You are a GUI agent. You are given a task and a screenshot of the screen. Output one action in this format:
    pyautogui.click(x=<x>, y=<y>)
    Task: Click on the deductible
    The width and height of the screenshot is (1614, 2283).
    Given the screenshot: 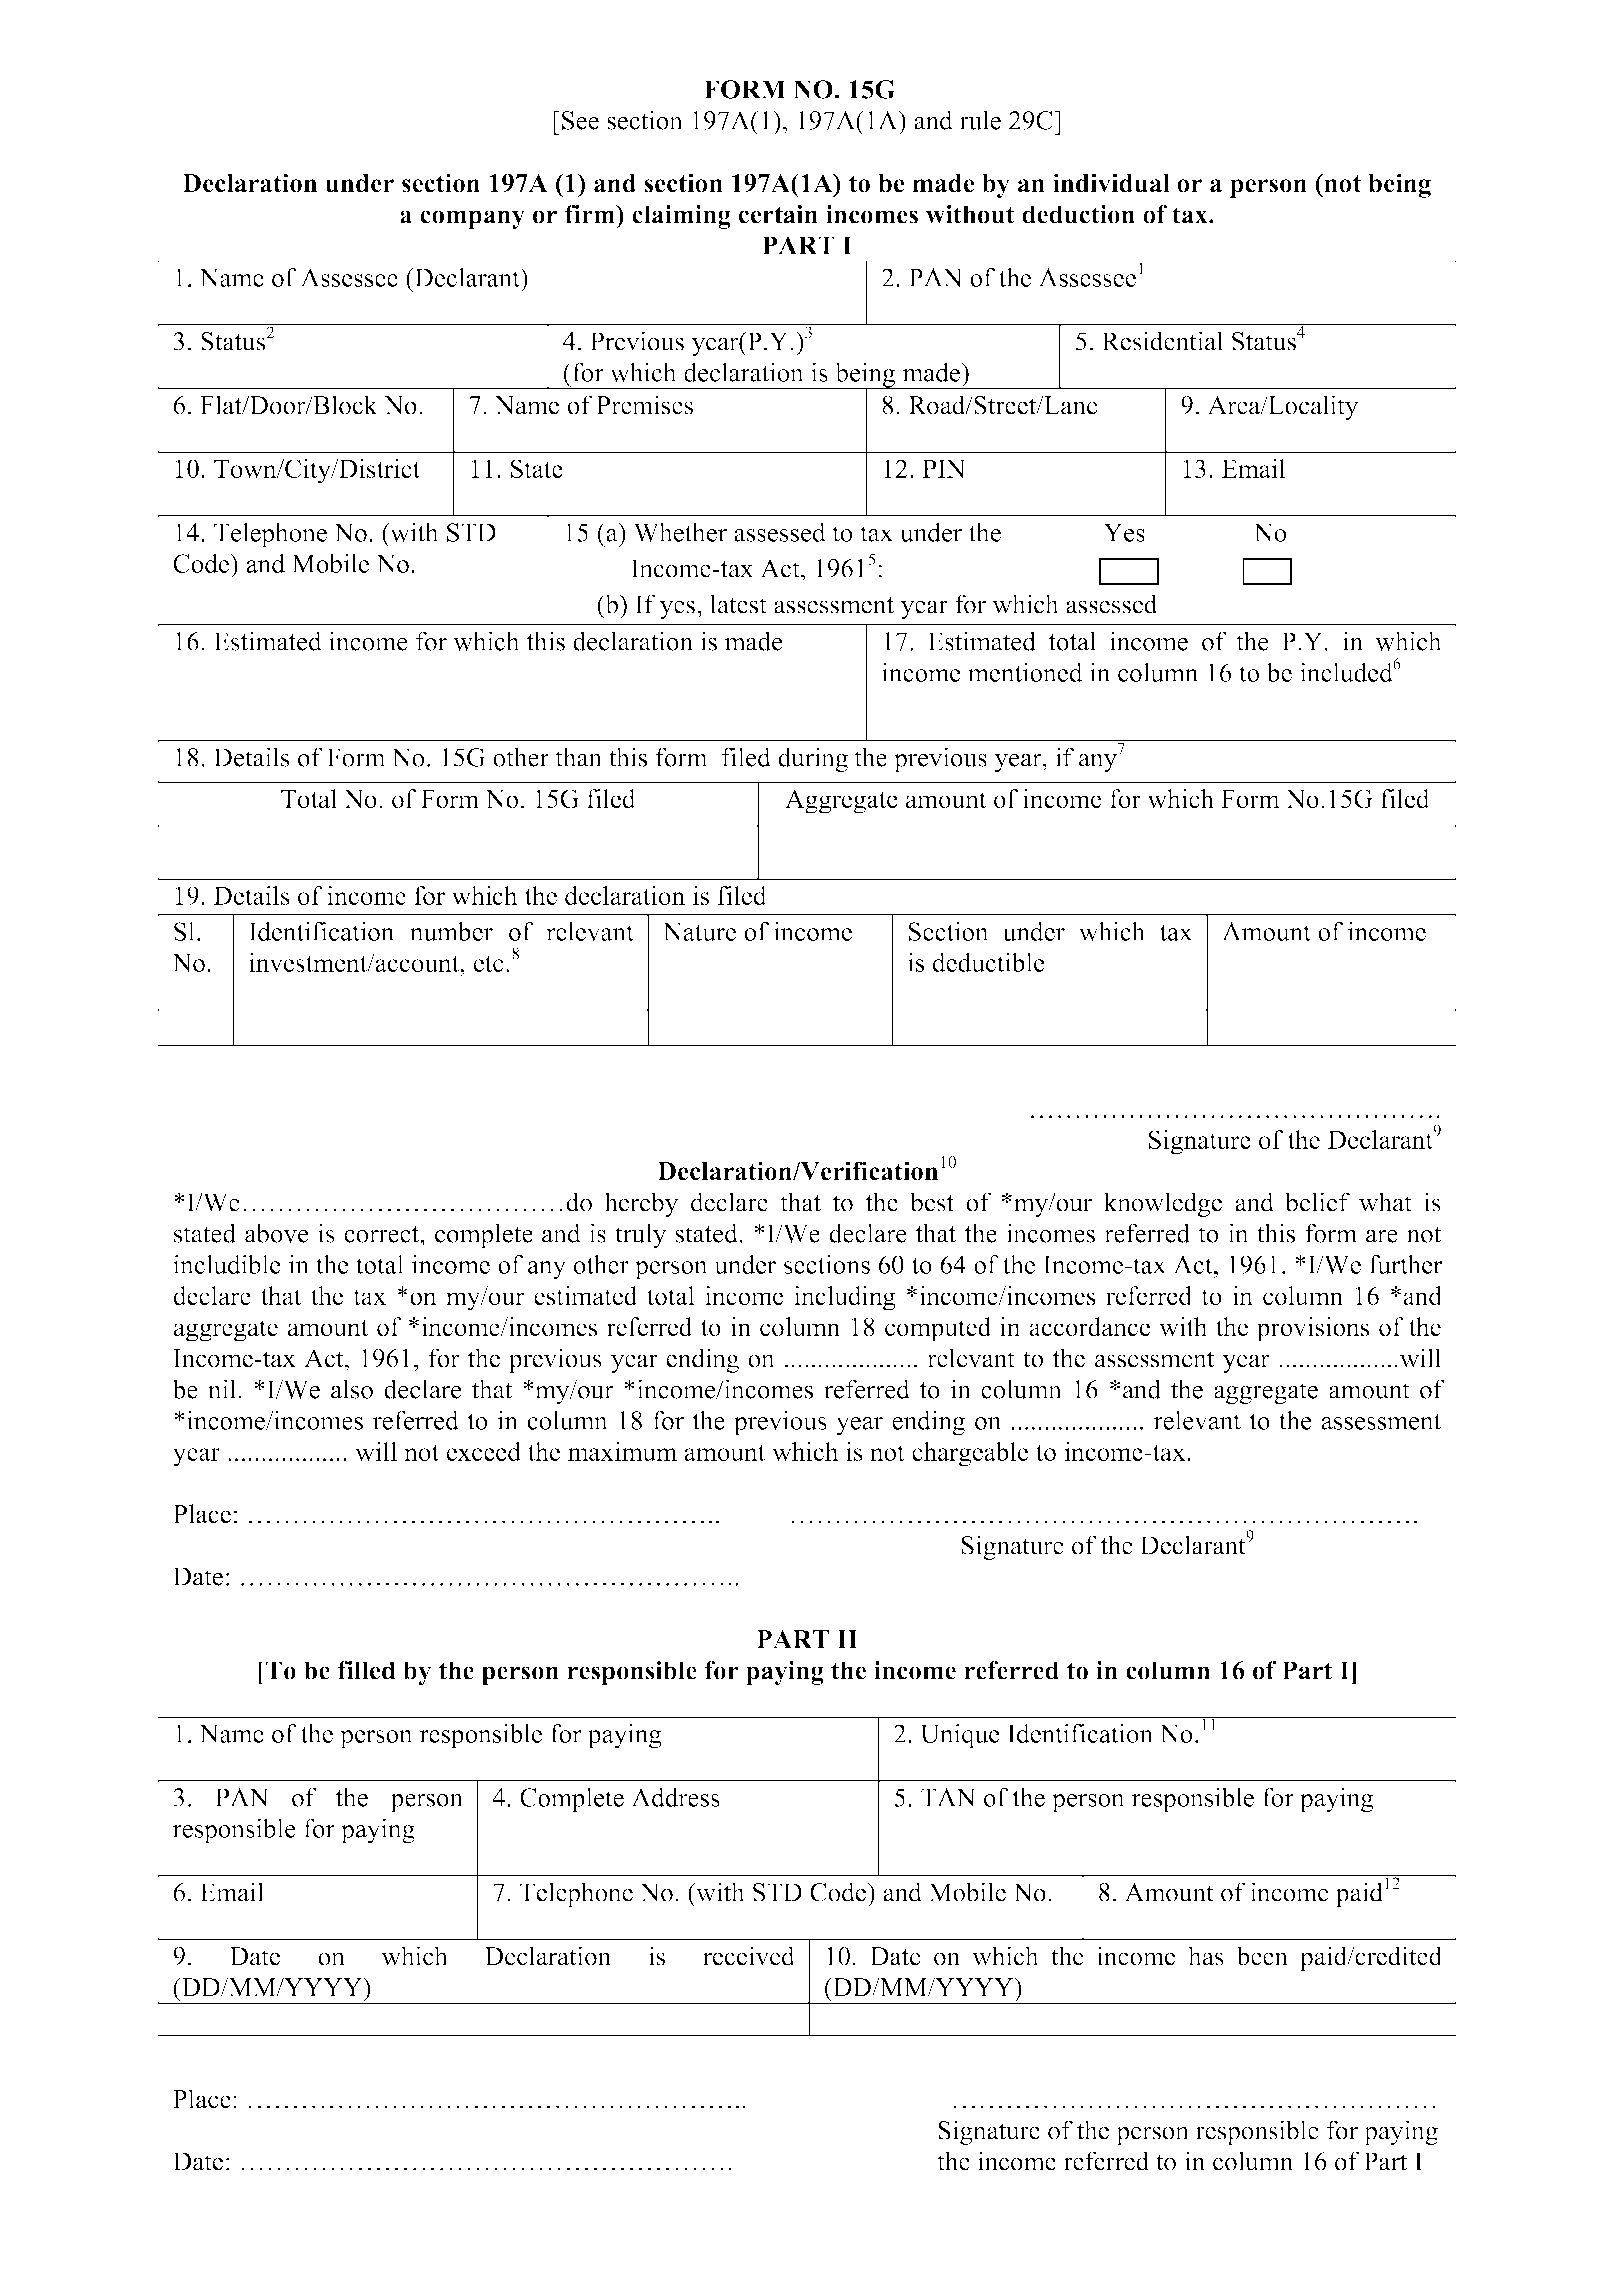 What is the action you would take?
    pyautogui.click(x=989, y=962)
